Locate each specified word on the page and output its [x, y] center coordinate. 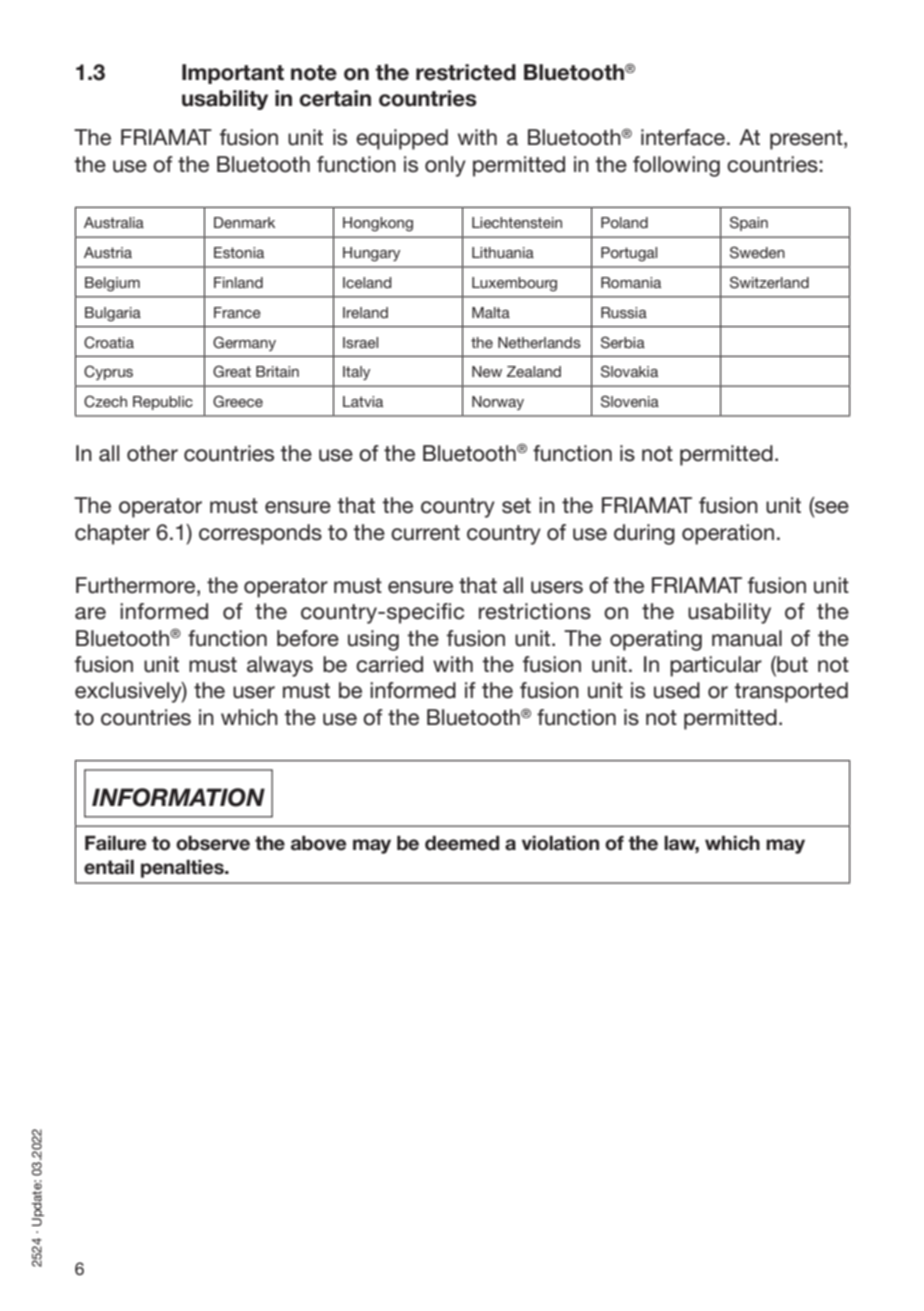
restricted [466, 72]
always [280, 666]
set [516, 506]
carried [389, 664]
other [152, 453]
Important [233, 74]
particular [716, 666]
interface [683, 137]
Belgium [112, 284]
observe [213, 843]
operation [728, 534]
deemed [462, 843]
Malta [491, 312]
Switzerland [769, 282]
